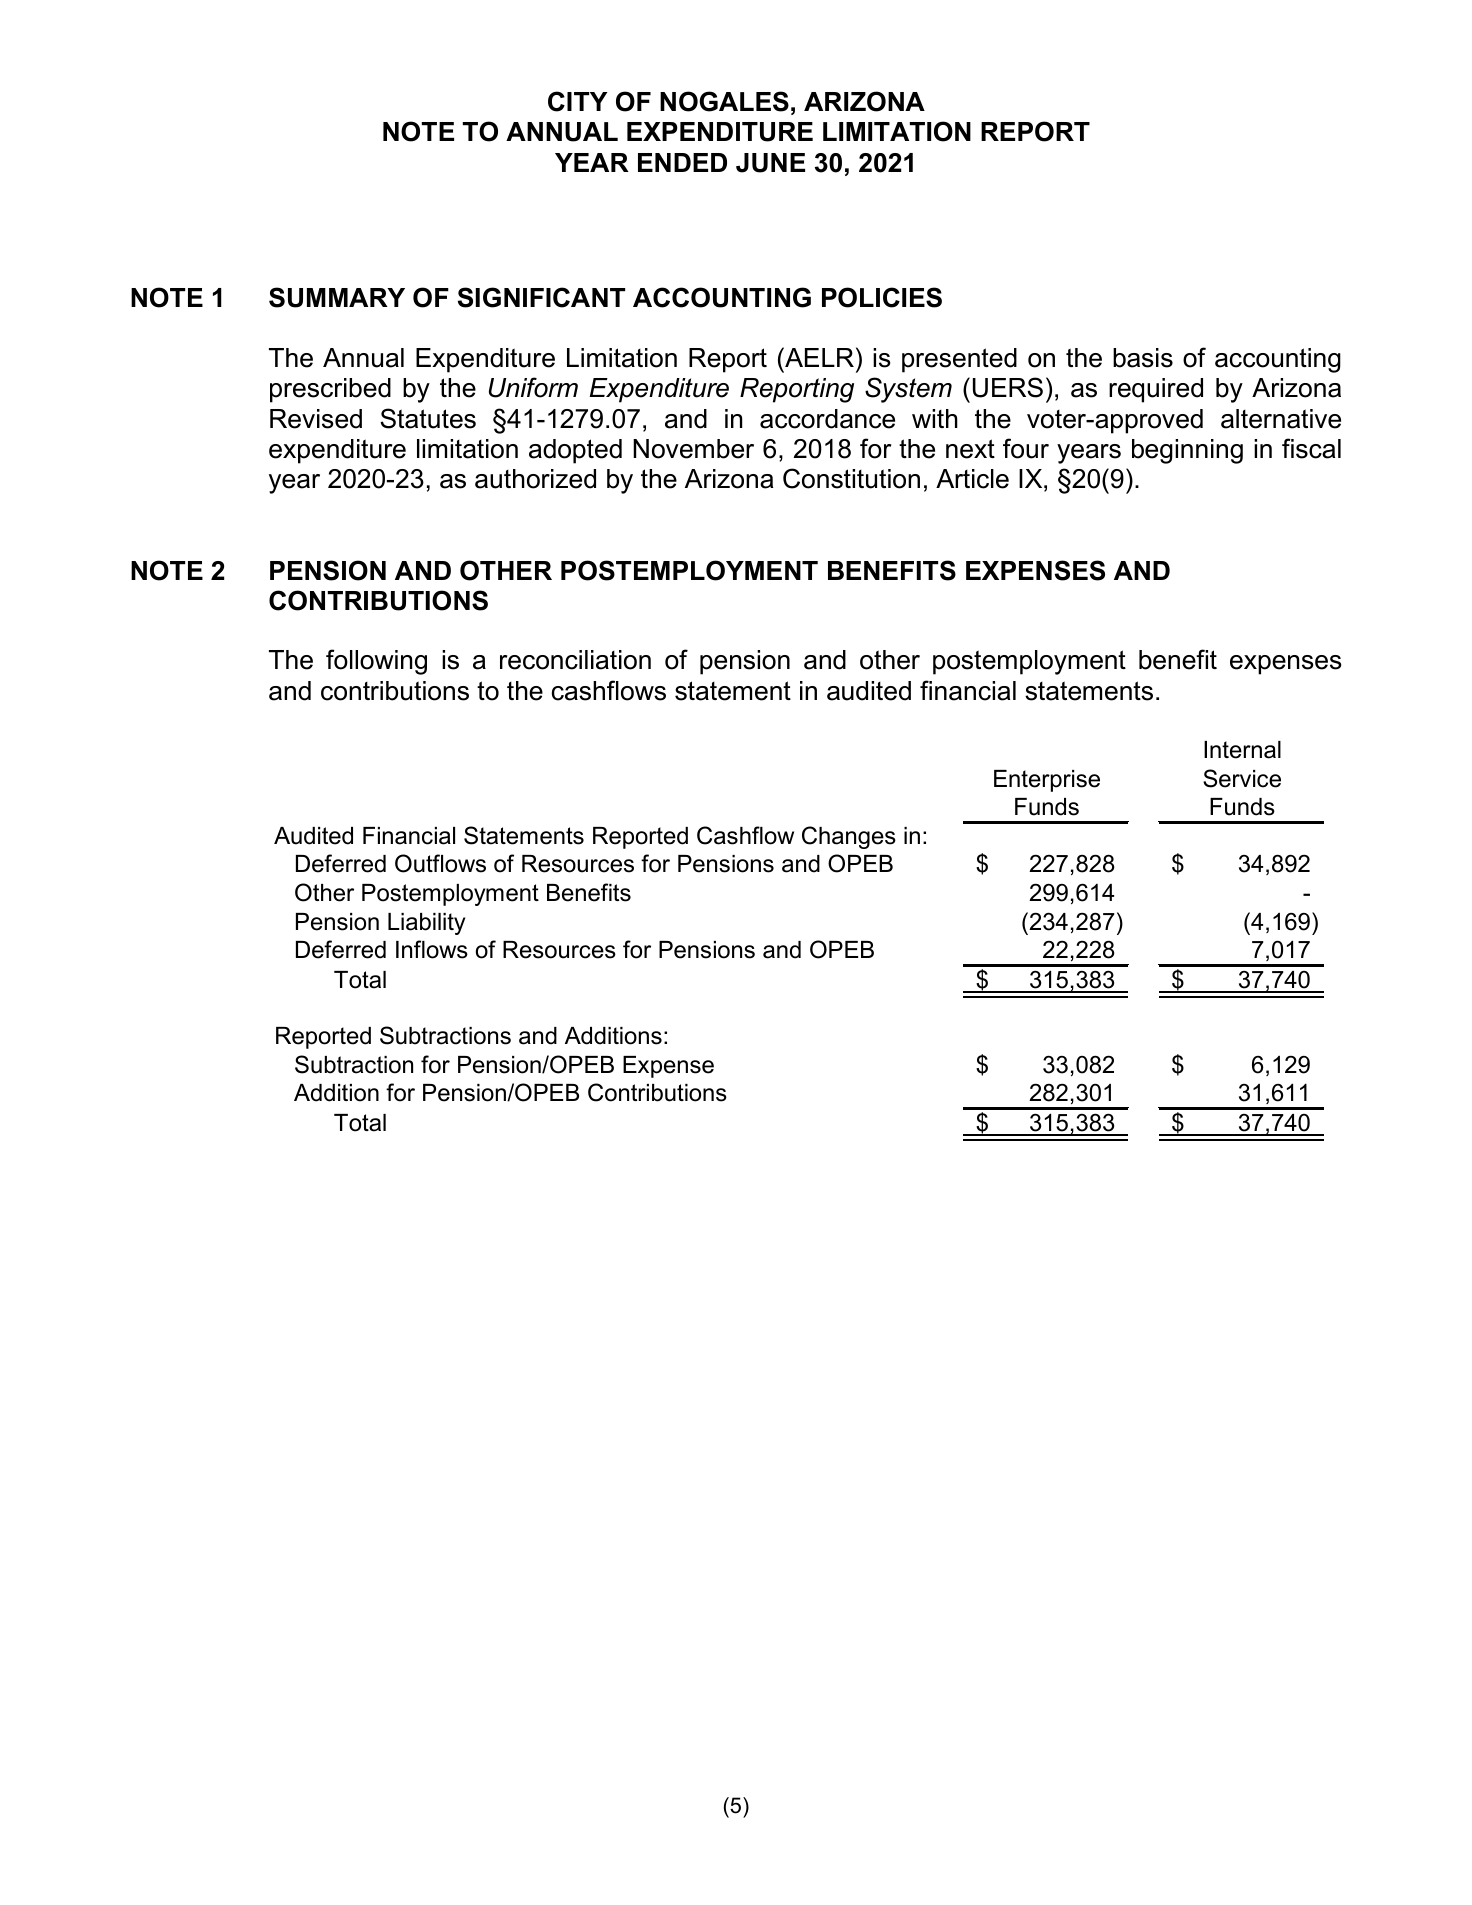  Describe the element at coordinates (724, 101) in the document. I see `NOGALES` at that location.
